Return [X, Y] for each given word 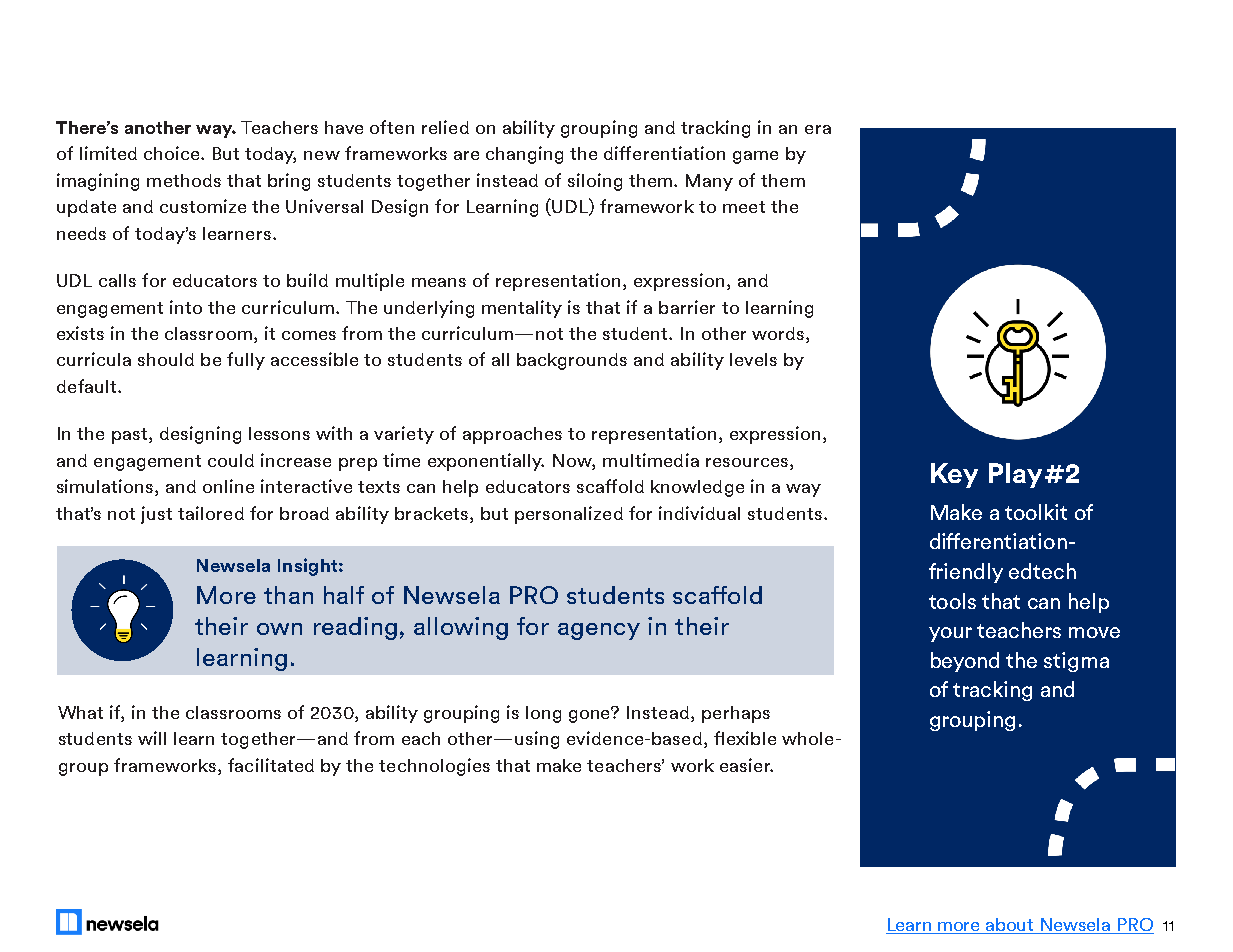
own [279, 629]
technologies [434, 767]
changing [524, 155]
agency [599, 631]
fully [246, 361]
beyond [965, 662]
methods [184, 180]
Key [954, 475]
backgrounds [572, 361]
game [755, 157]
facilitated [271, 765]
